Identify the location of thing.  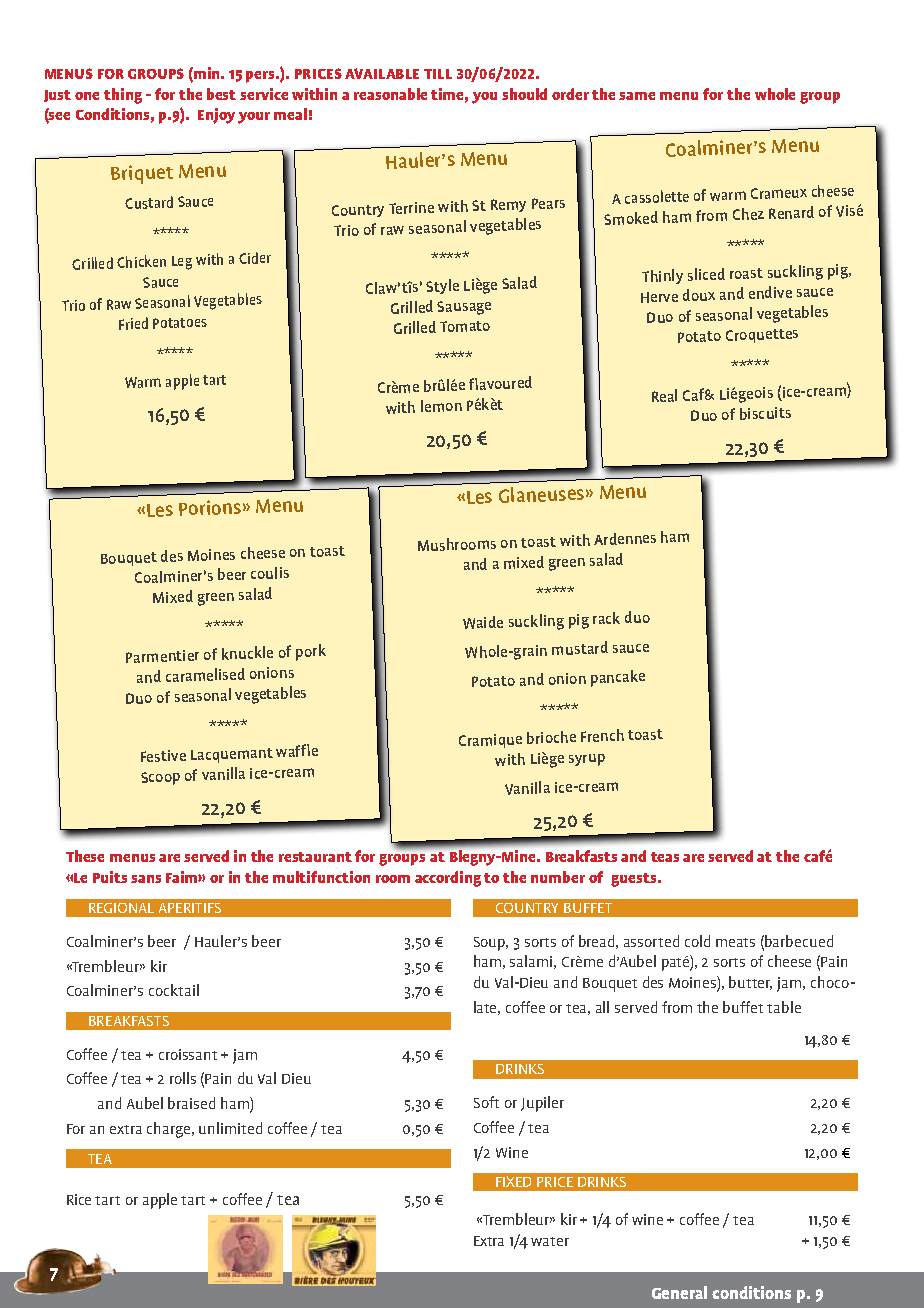
(123, 96).
